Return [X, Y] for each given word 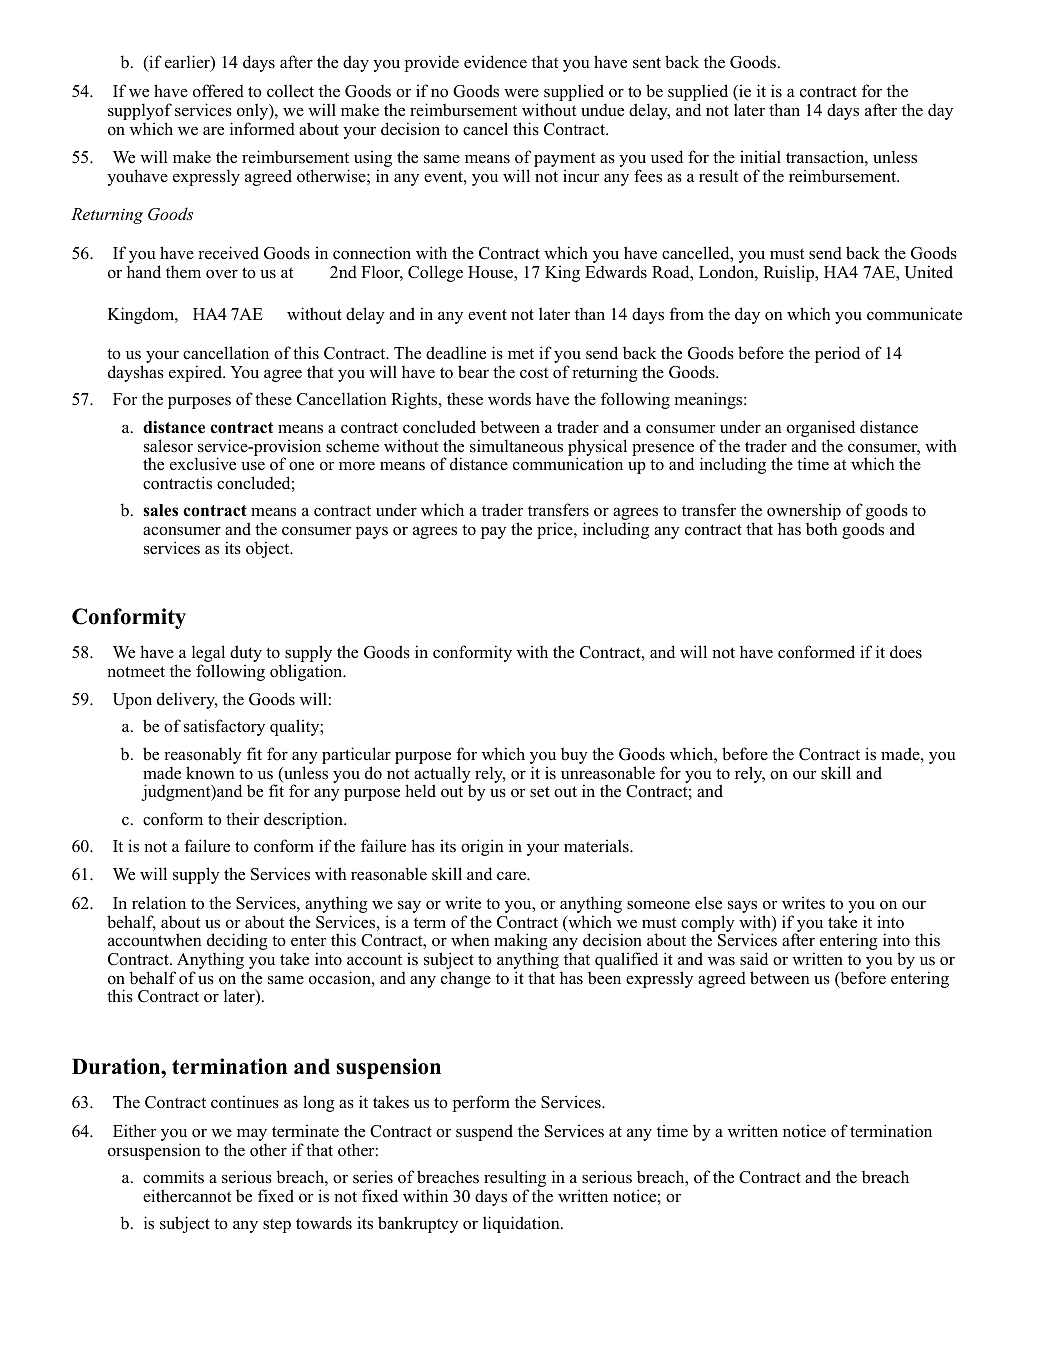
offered [218, 91]
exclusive [203, 464]
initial [760, 156]
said [754, 959]
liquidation [522, 1224]
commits [173, 1177]
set [540, 792]
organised [821, 430]
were [521, 93]
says [742, 907]
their [242, 819]
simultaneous [516, 446]
